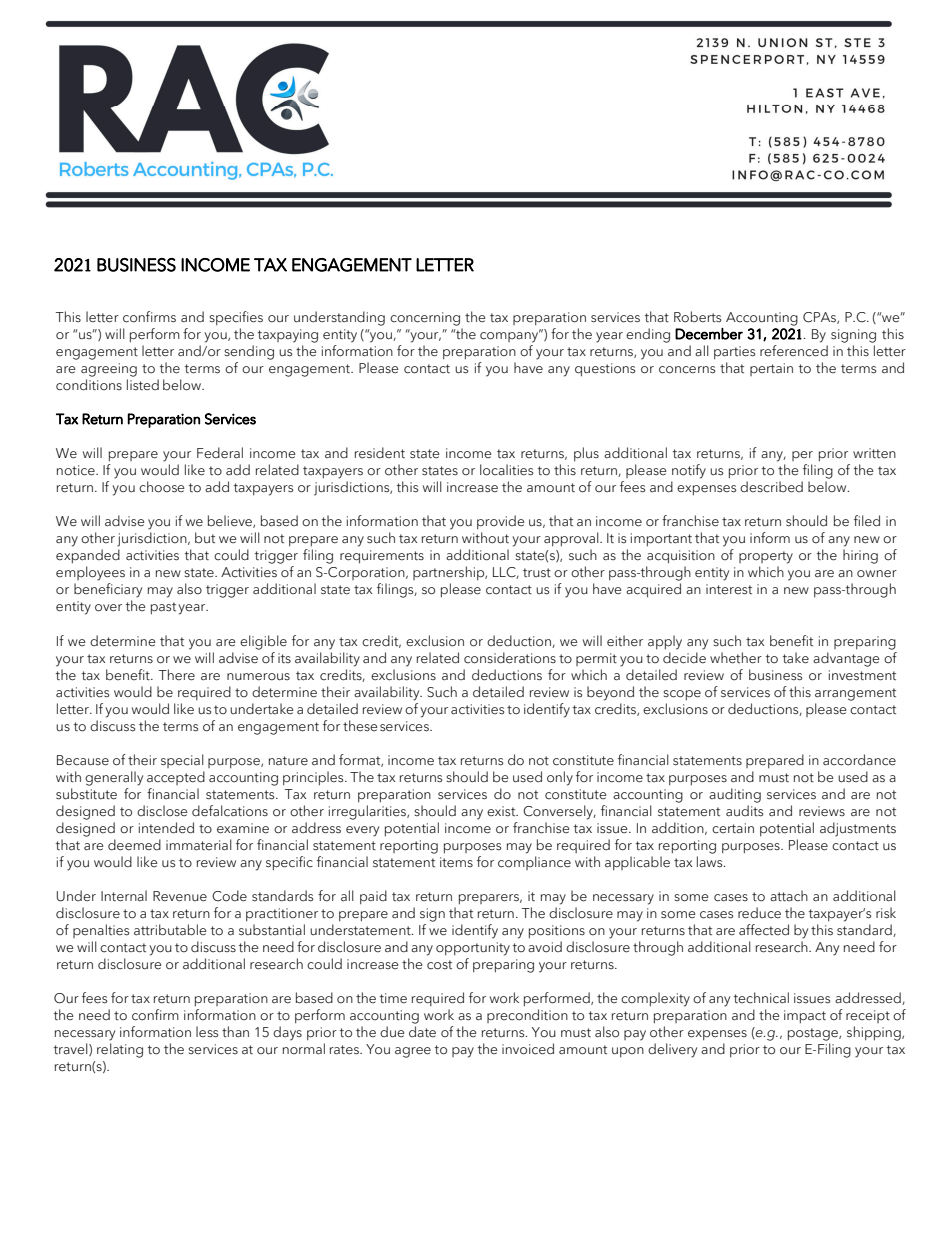  Describe the element at coordinates (236, 318) in the image. I see `specifies` at that location.
